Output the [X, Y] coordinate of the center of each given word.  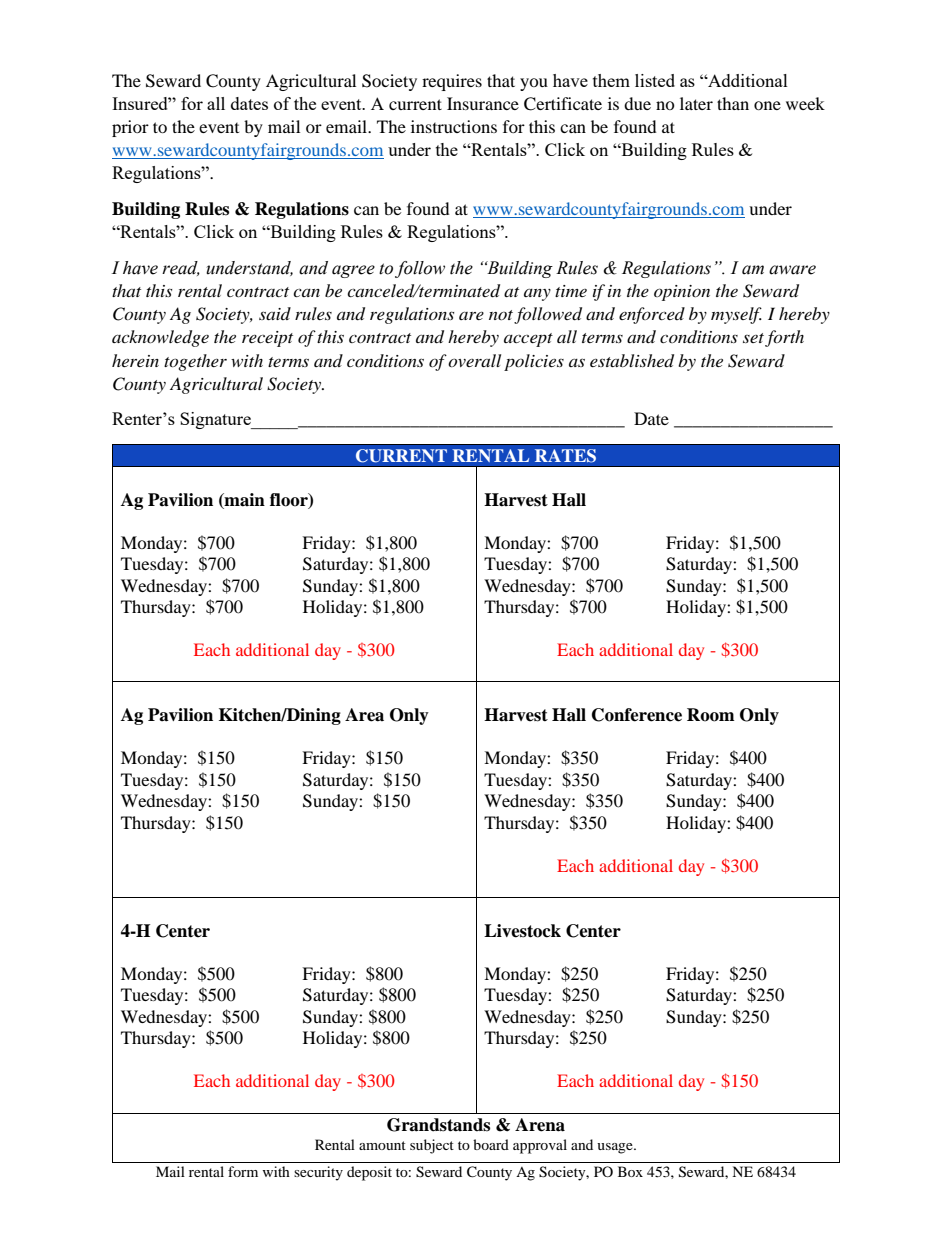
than [733, 103]
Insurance [483, 103]
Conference [637, 715]
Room [711, 715]
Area [364, 715]
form [243, 1171]
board [491, 1144]
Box [630, 1171]
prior [130, 128]
